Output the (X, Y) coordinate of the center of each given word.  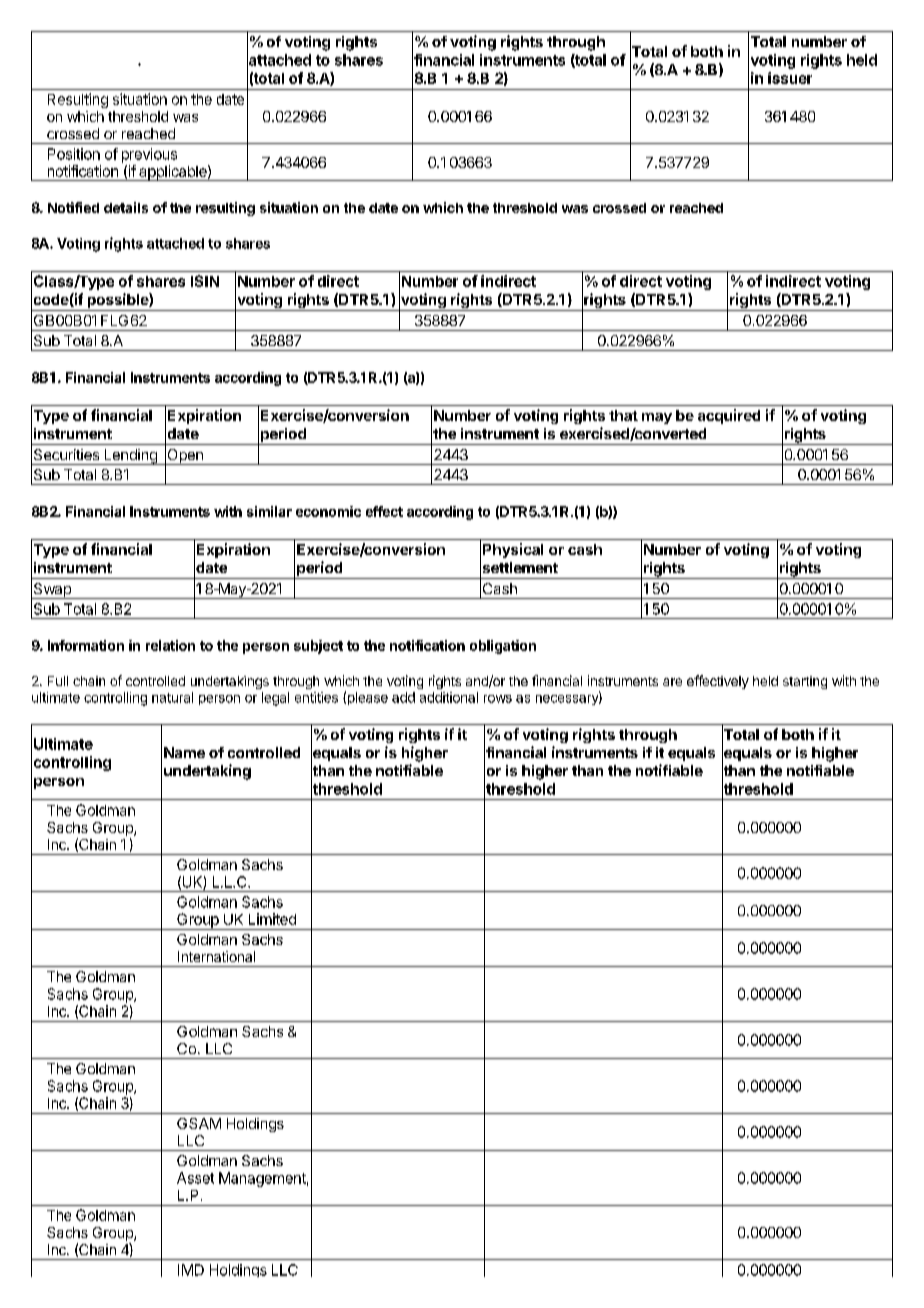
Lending (130, 457)
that (623, 415)
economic (328, 511)
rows (498, 699)
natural (172, 697)
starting (805, 682)
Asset (195, 1178)
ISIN (205, 281)
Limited (272, 919)
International (216, 956)
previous (149, 155)
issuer (790, 78)
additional (449, 697)
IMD (191, 1270)
